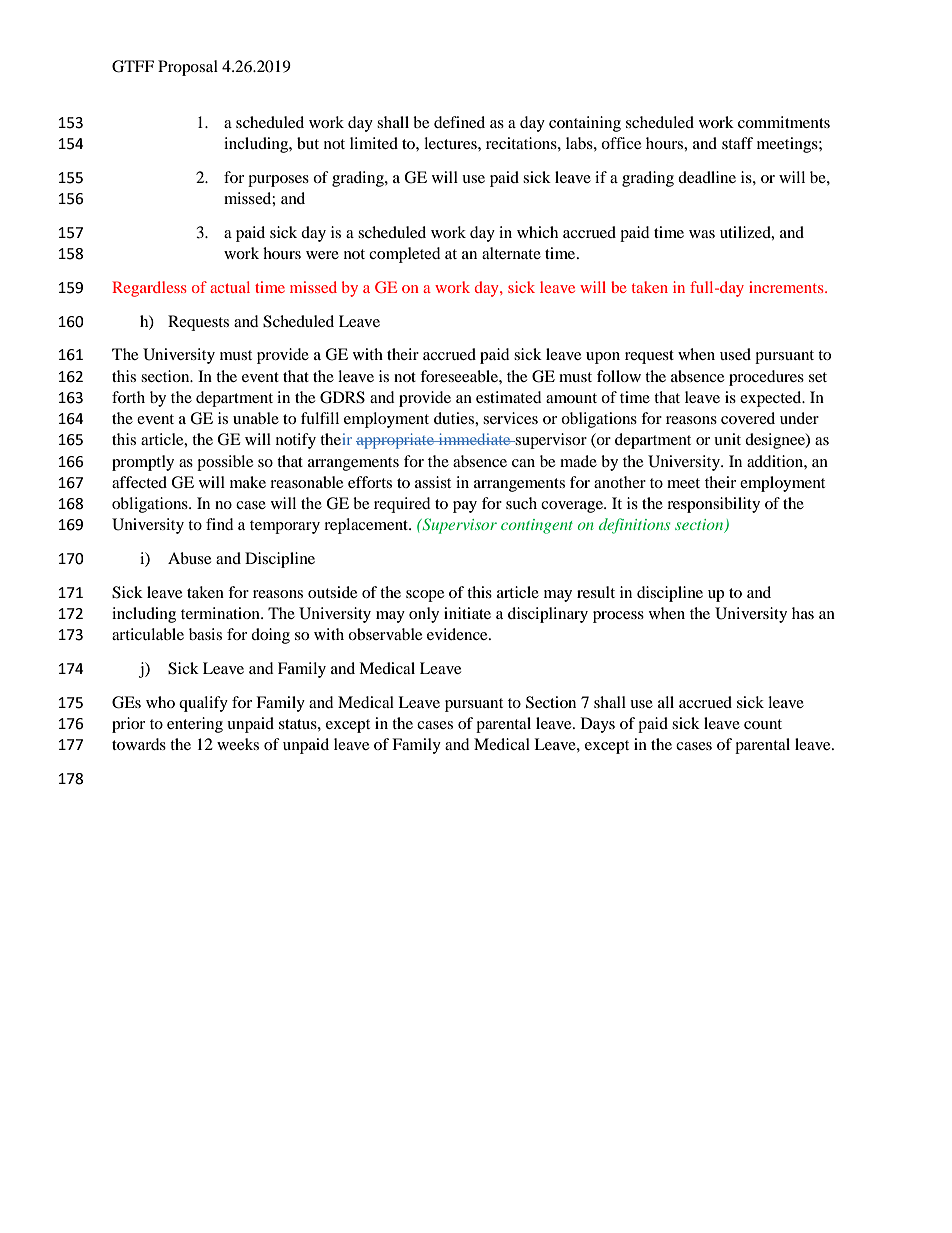  Describe the element at coordinates (188, 68) in the screenshot. I see `Proposal` at that location.
